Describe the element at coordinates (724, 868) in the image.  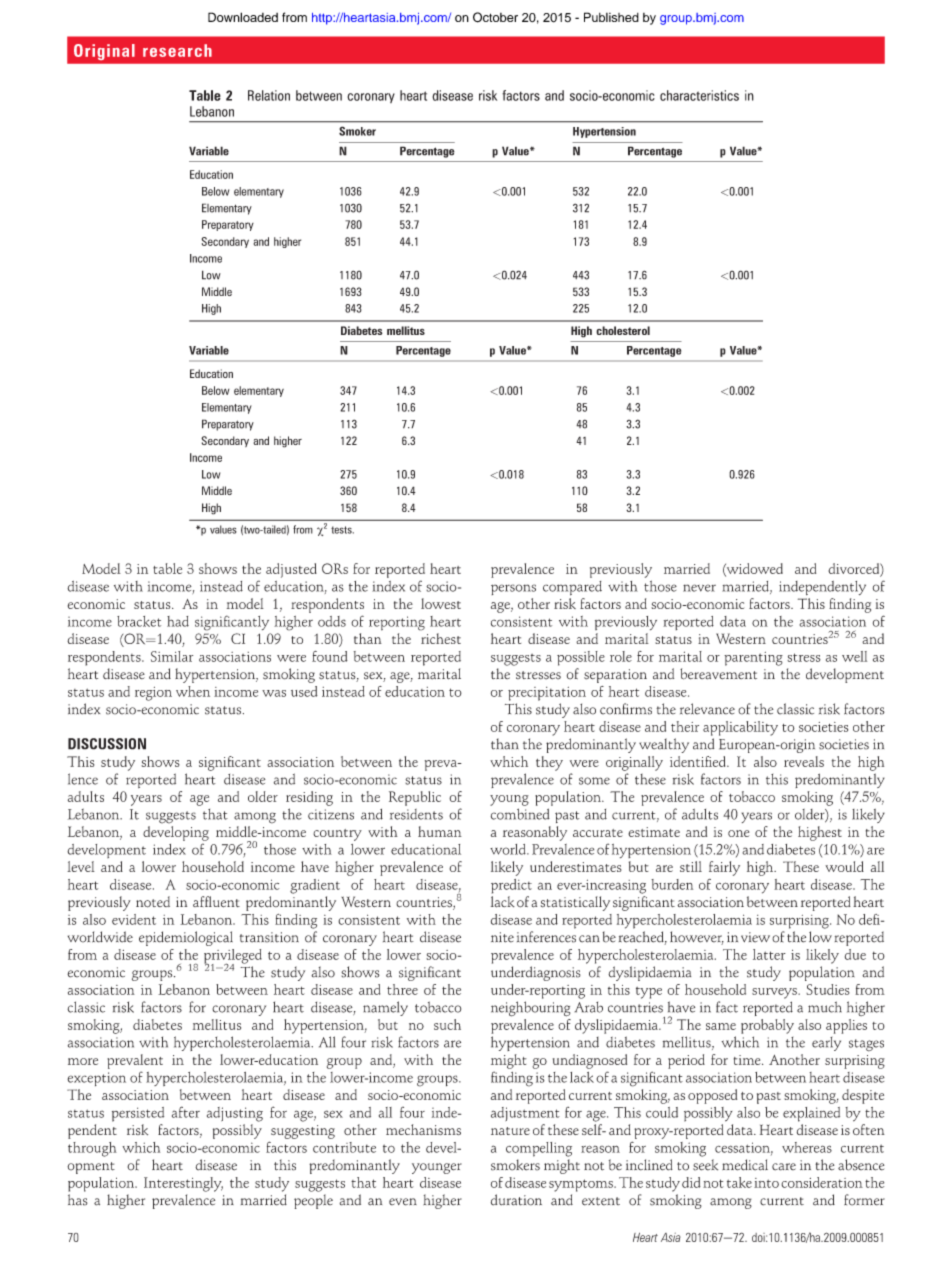
I see `fairly` at that location.
